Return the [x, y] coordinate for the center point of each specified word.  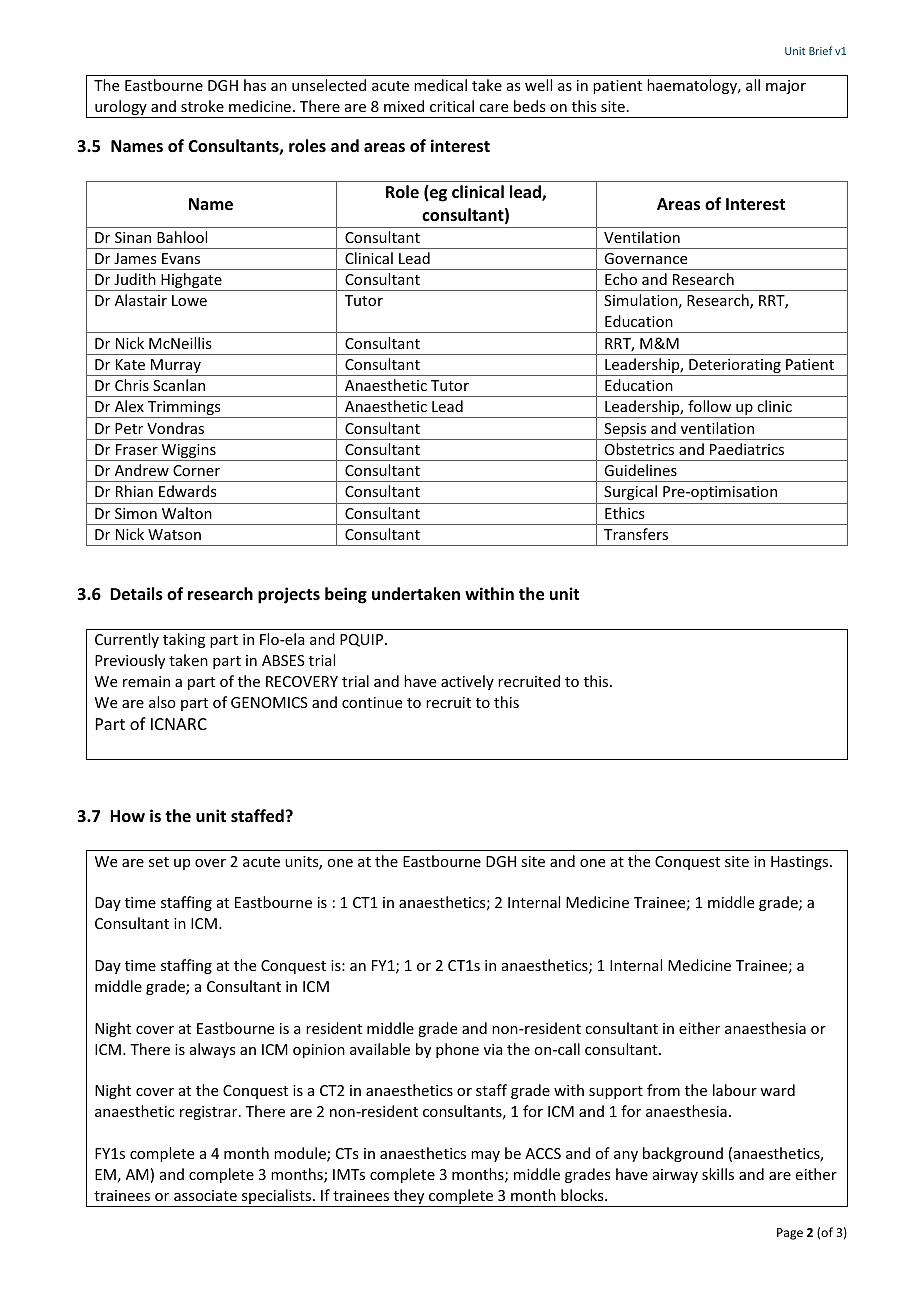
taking [184, 640]
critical [452, 106]
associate [205, 1195]
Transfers [636, 534]
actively [467, 682]
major [786, 87]
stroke [202, 106]
